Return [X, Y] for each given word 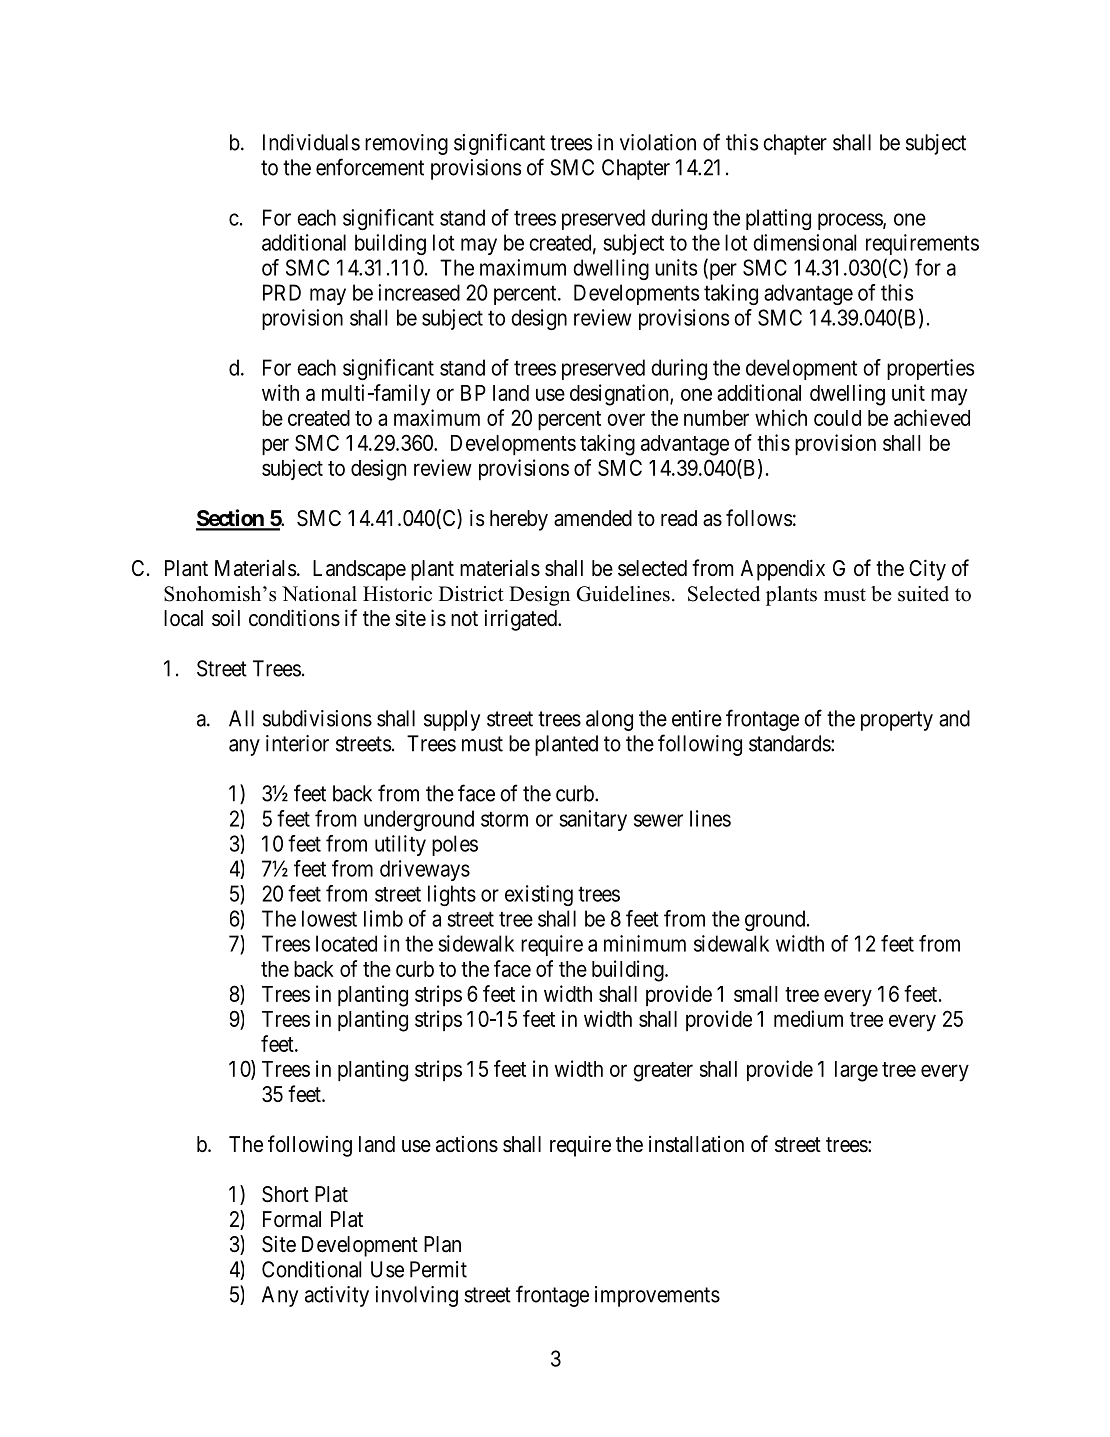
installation [696, 1144]
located [346, 943]
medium [808, 1018]
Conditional [311, 1269]
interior [297, 743]
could [837, 418]
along [609, 720]
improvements [657, 1296]
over [626, 419]
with [280, 392]
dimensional [804, 242]
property [897, 721]
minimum [645, 943]
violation [658, 142]
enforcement [370, 167]
